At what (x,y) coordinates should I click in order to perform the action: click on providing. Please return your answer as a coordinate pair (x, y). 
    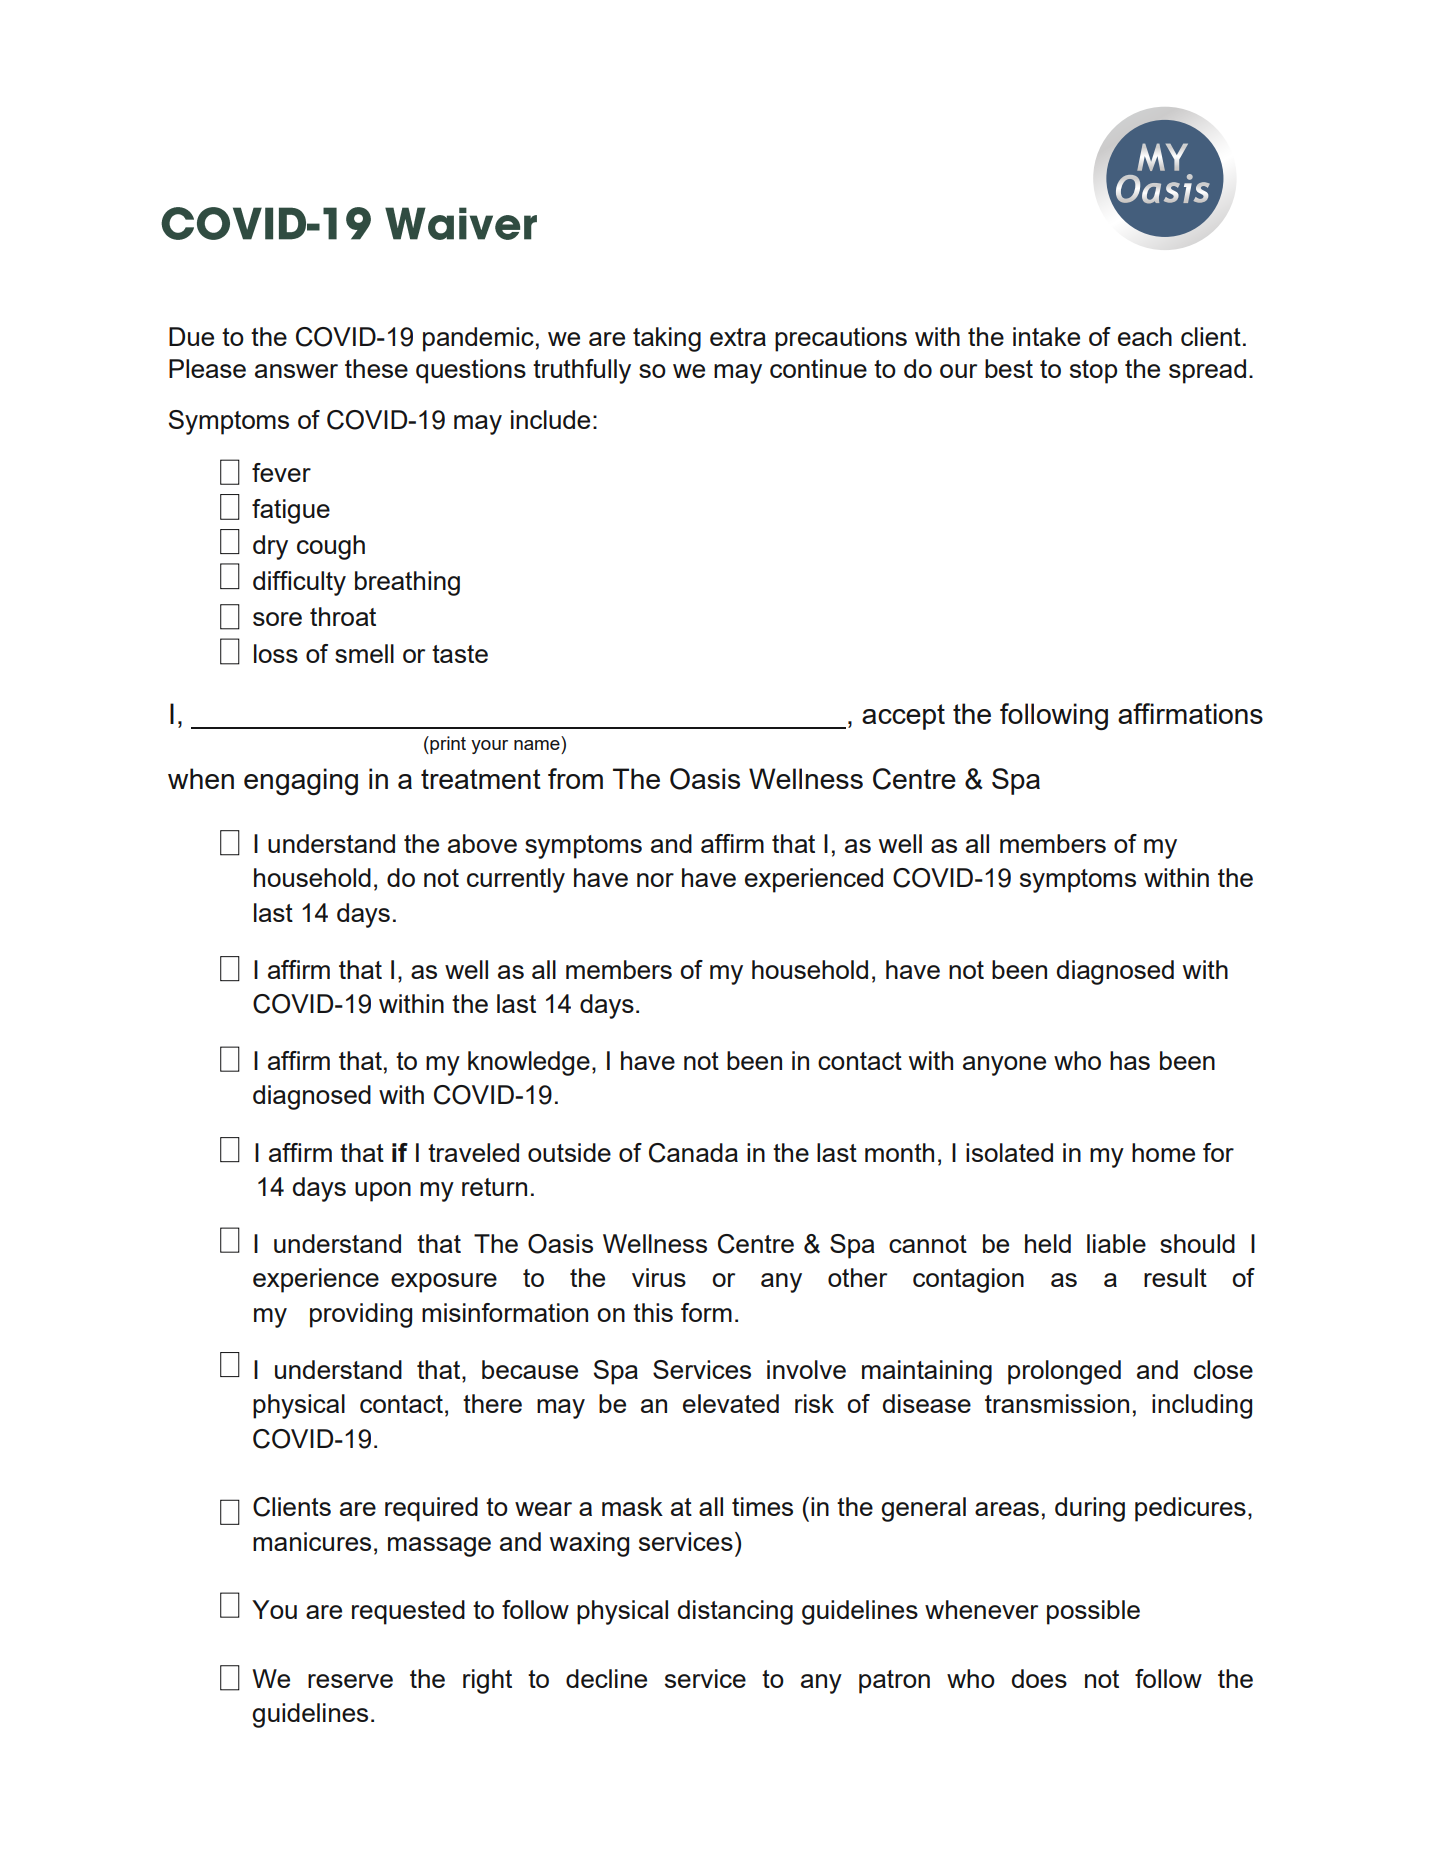
    Looking at the image, I should click on (361, 1315).
